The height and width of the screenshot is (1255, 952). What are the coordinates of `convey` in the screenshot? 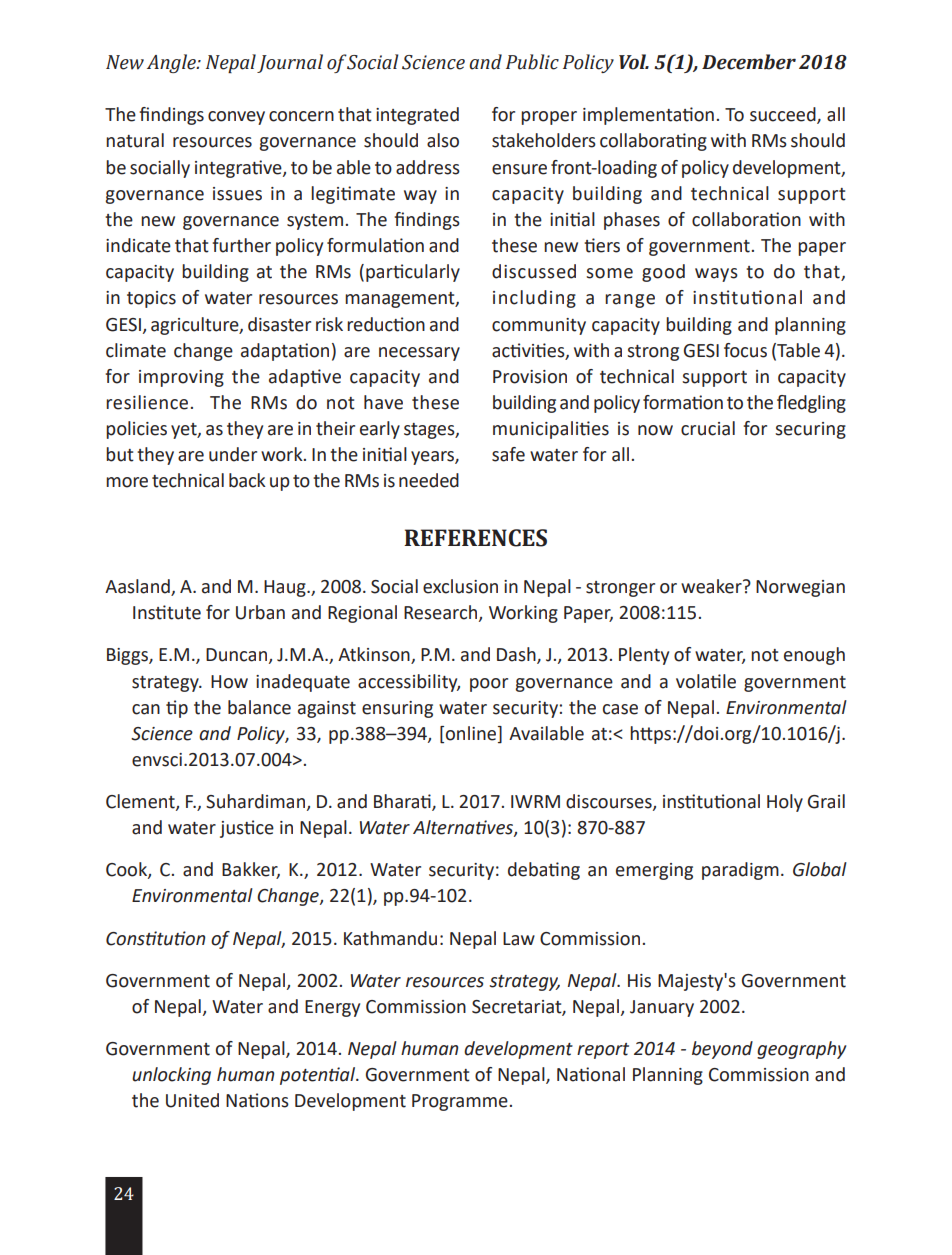 It's located at (236, 118).
